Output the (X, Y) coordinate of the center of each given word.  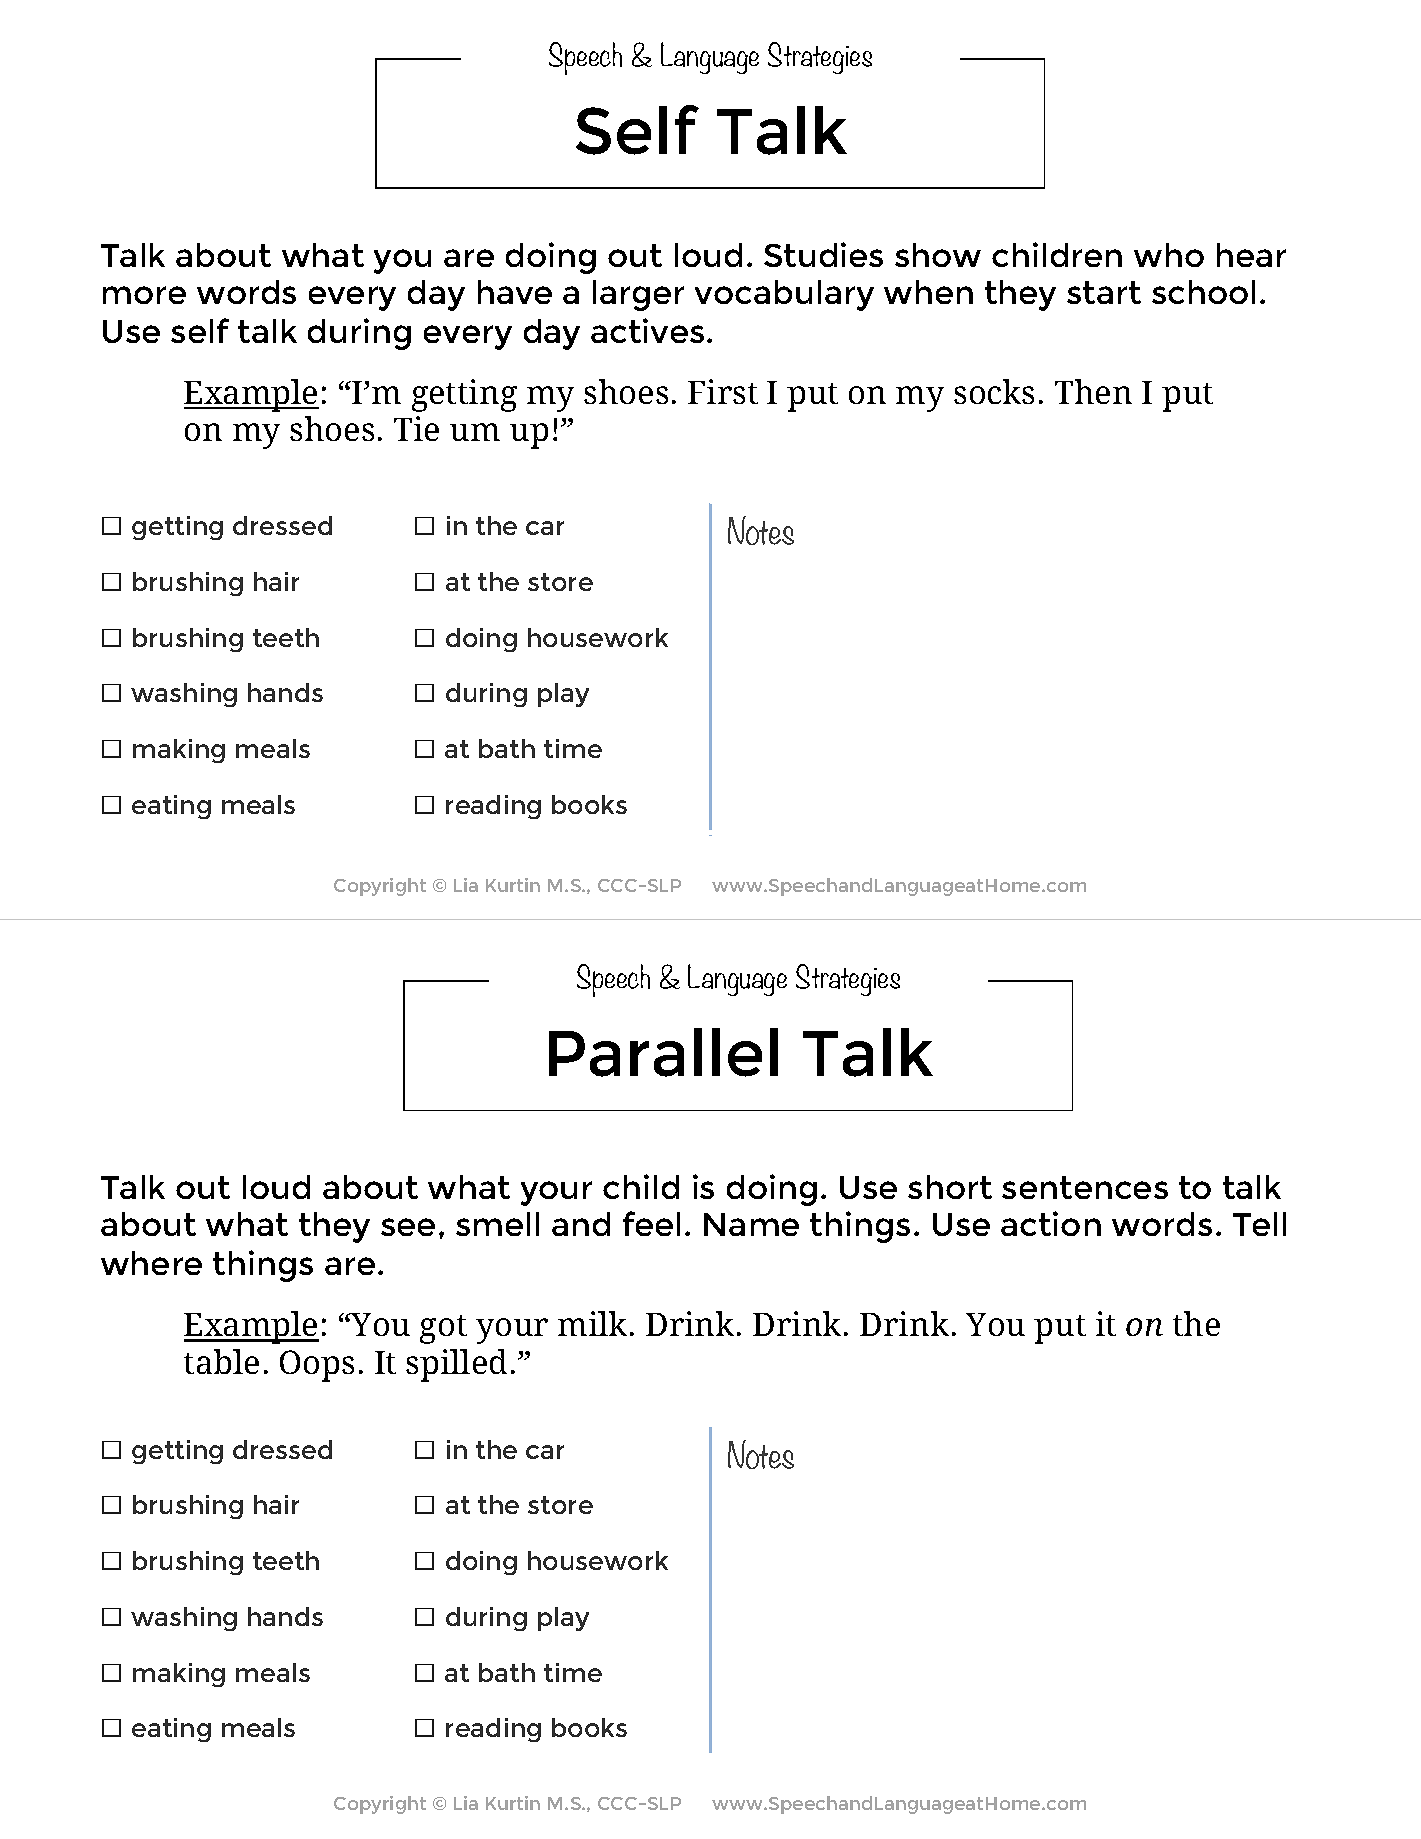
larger (638, 295)
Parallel (663, 1052)
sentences (1085, 1187)
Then (1093, 391)
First (723, 391)
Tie (416, 428)
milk (592, 1323)
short (950, 1187)
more (144, 295)
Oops (317, 1366)
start (1104, 292)
